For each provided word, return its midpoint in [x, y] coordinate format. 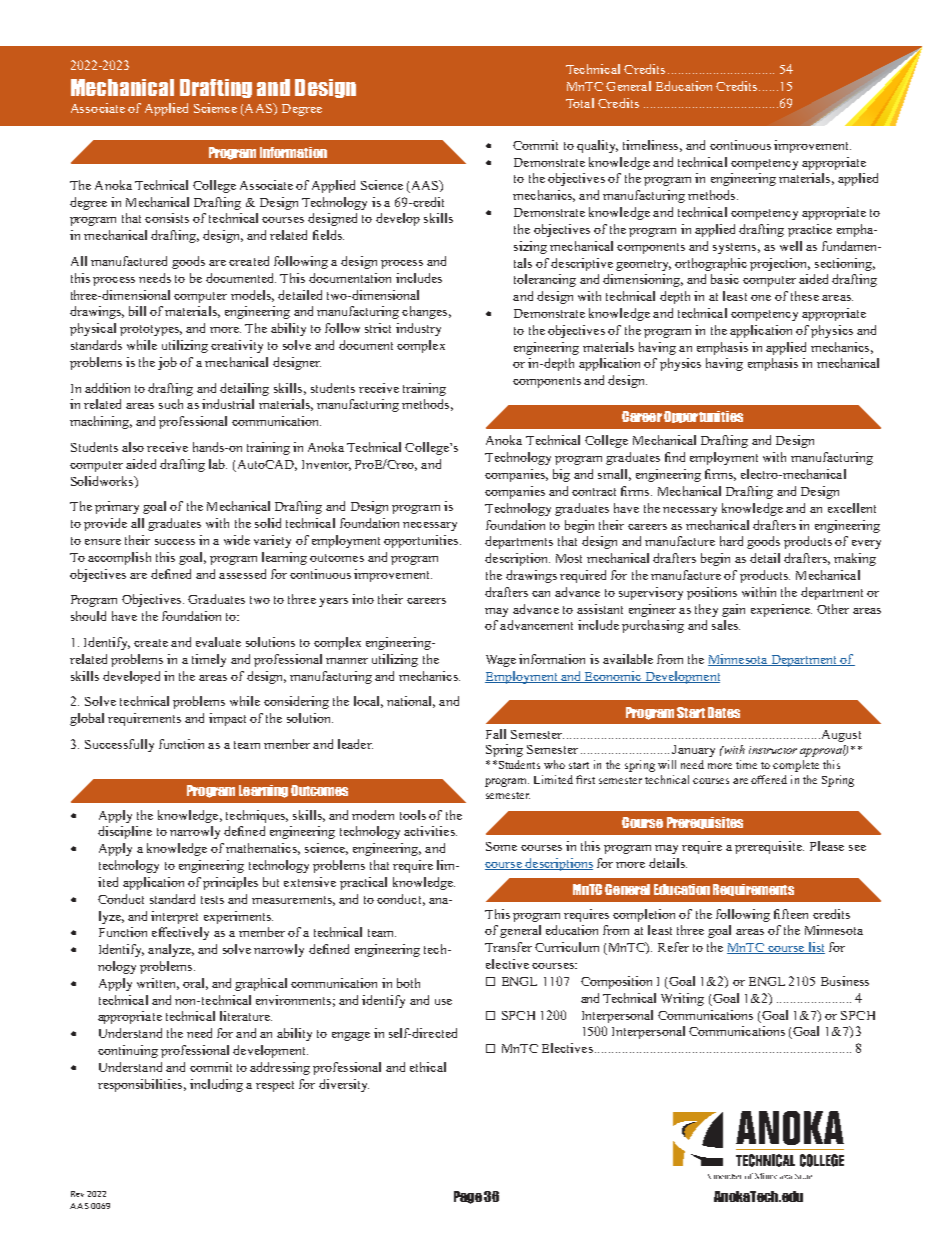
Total [580, 103]
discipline [125, 832]
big [561, 475]
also [133, 447]
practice [810, 230]
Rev [77, 1194]
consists [167, 218]
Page [468, 1197]
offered [769, 779]
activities [430, 831]
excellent [852, 508]
